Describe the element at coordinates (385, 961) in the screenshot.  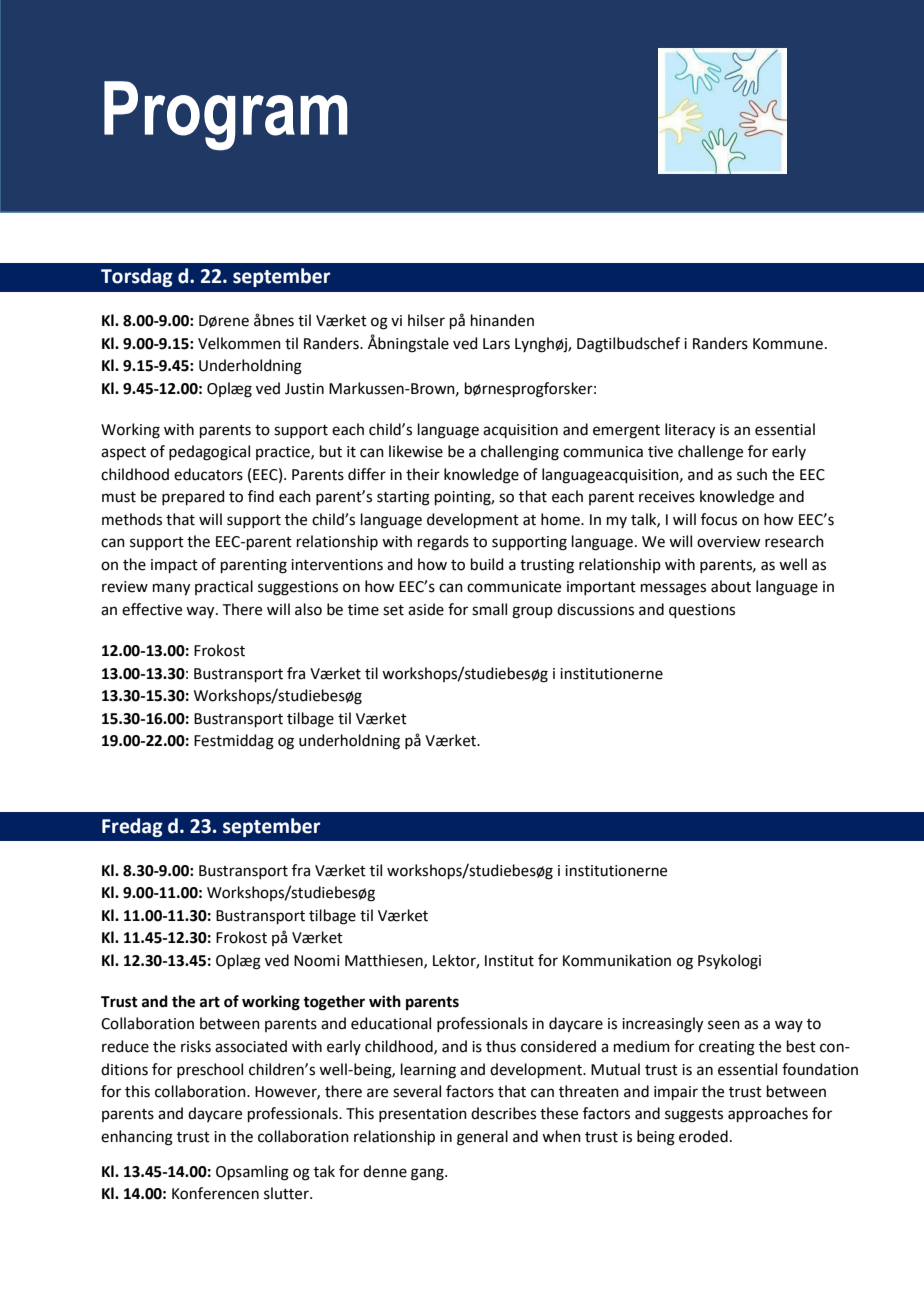
I see `Matthiesen` at that location.
